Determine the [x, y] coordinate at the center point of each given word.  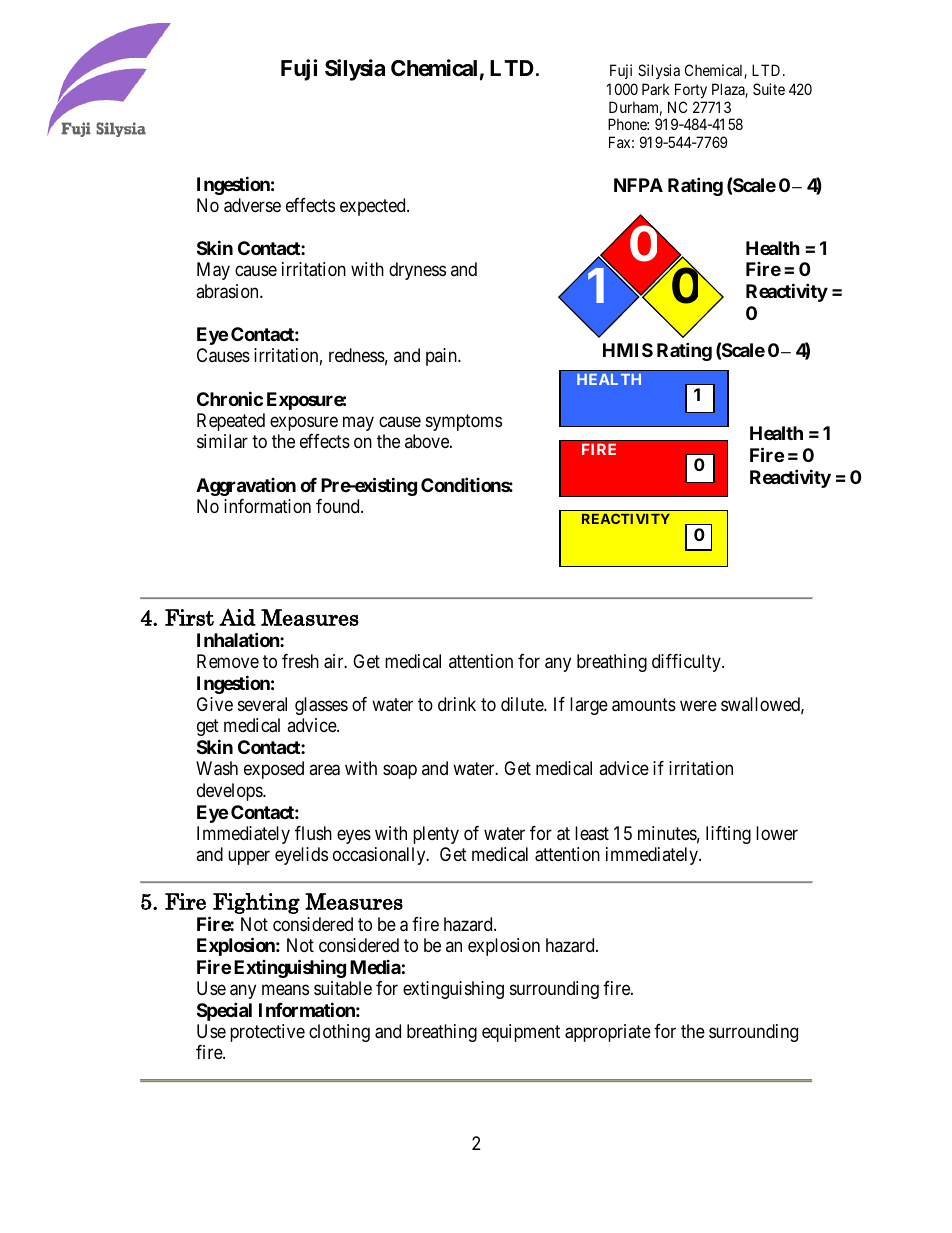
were [698, 705]
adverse [252, 205]
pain [442, 357]
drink [457, 704]
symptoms [464, 422]
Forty [691, 90]
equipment [521, 1033]
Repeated [231, 422]
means [285, 990]
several [262, 704]
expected [374, 207]
